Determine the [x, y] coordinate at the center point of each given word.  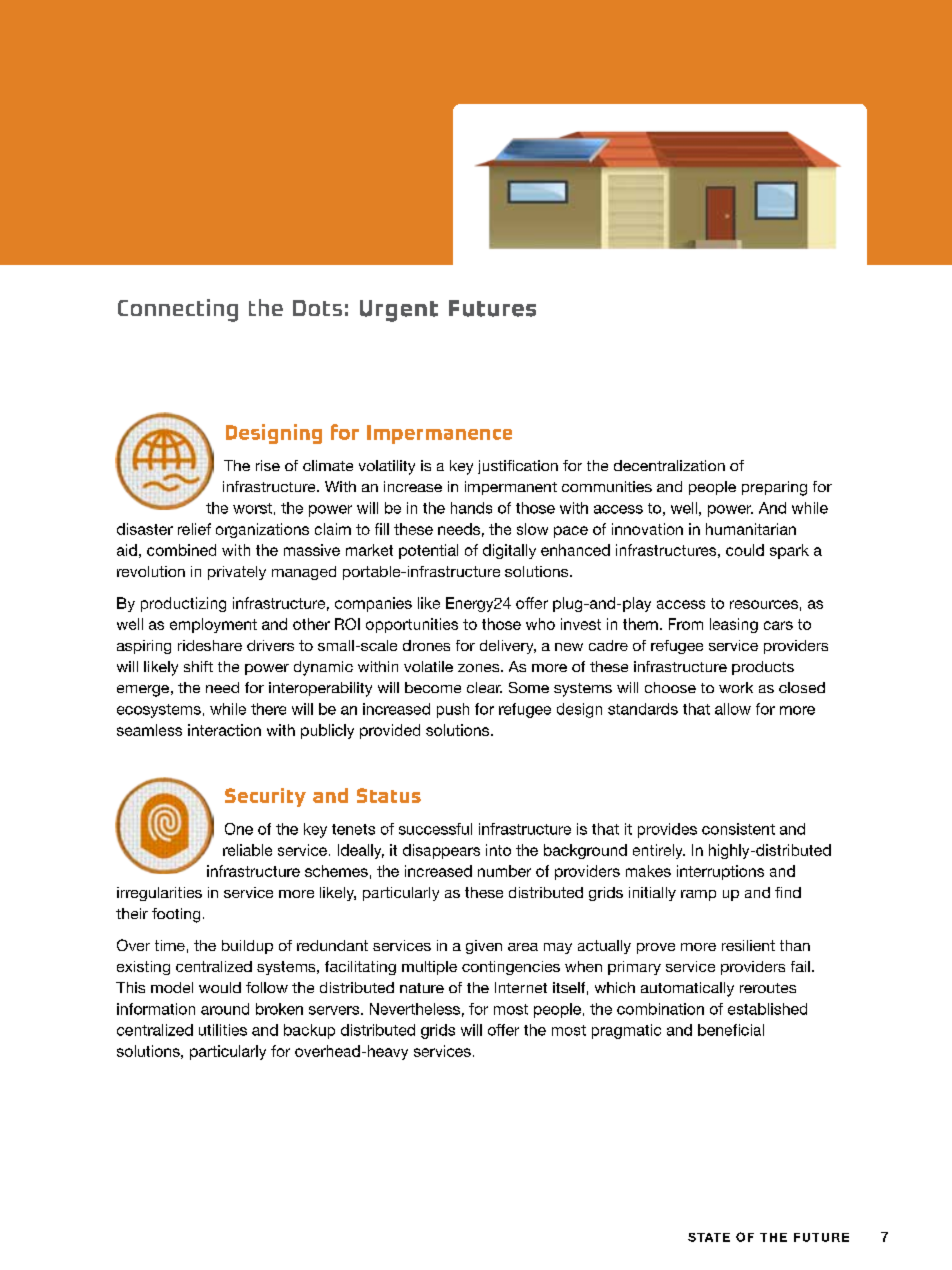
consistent [738, 829]
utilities [223, 1030]
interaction [224, 730]
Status [389, 795]
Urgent [399, 311]
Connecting [178, 310]
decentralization [669, 465]
